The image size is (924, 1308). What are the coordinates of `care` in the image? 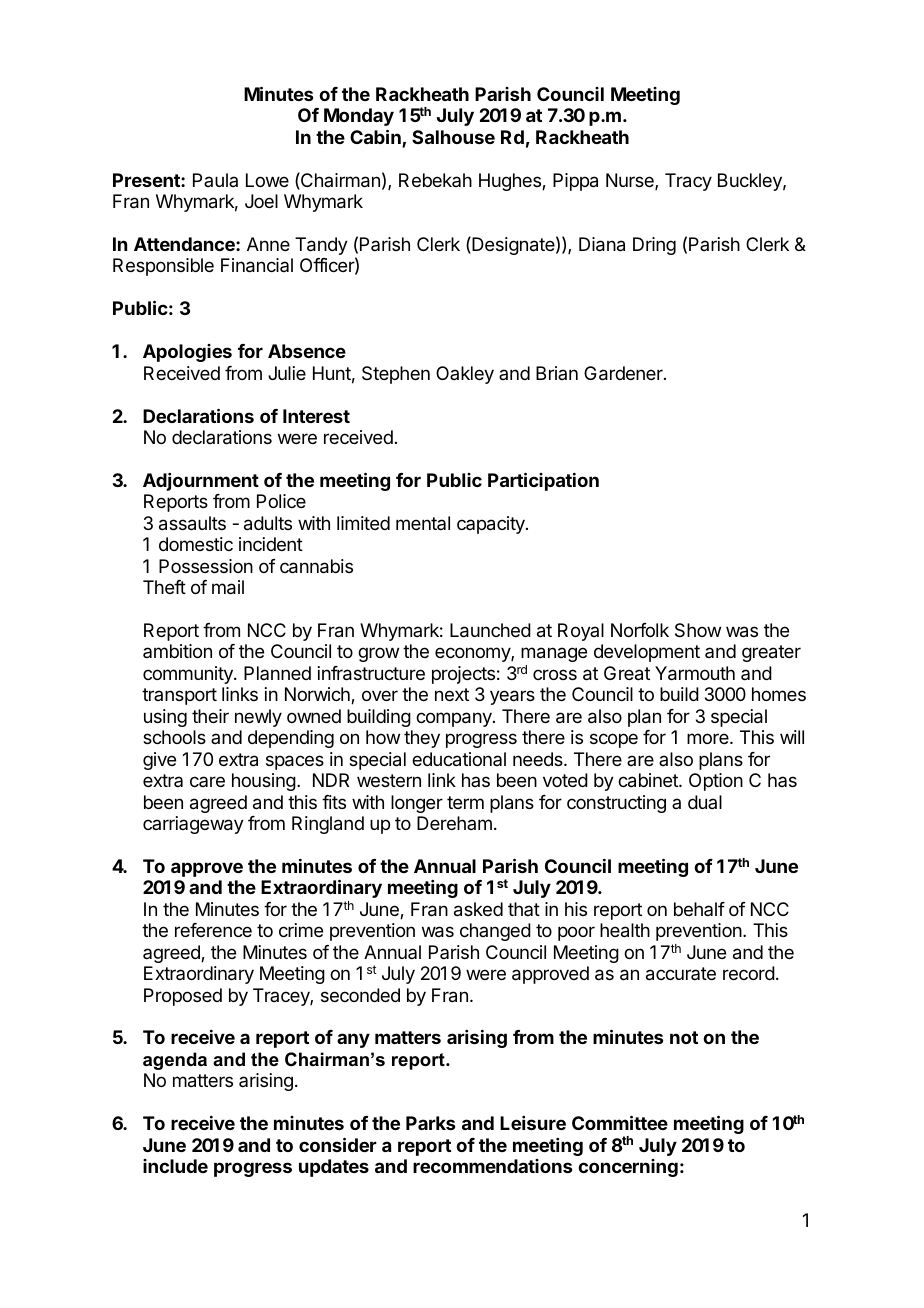 It's located at (207, 781).
